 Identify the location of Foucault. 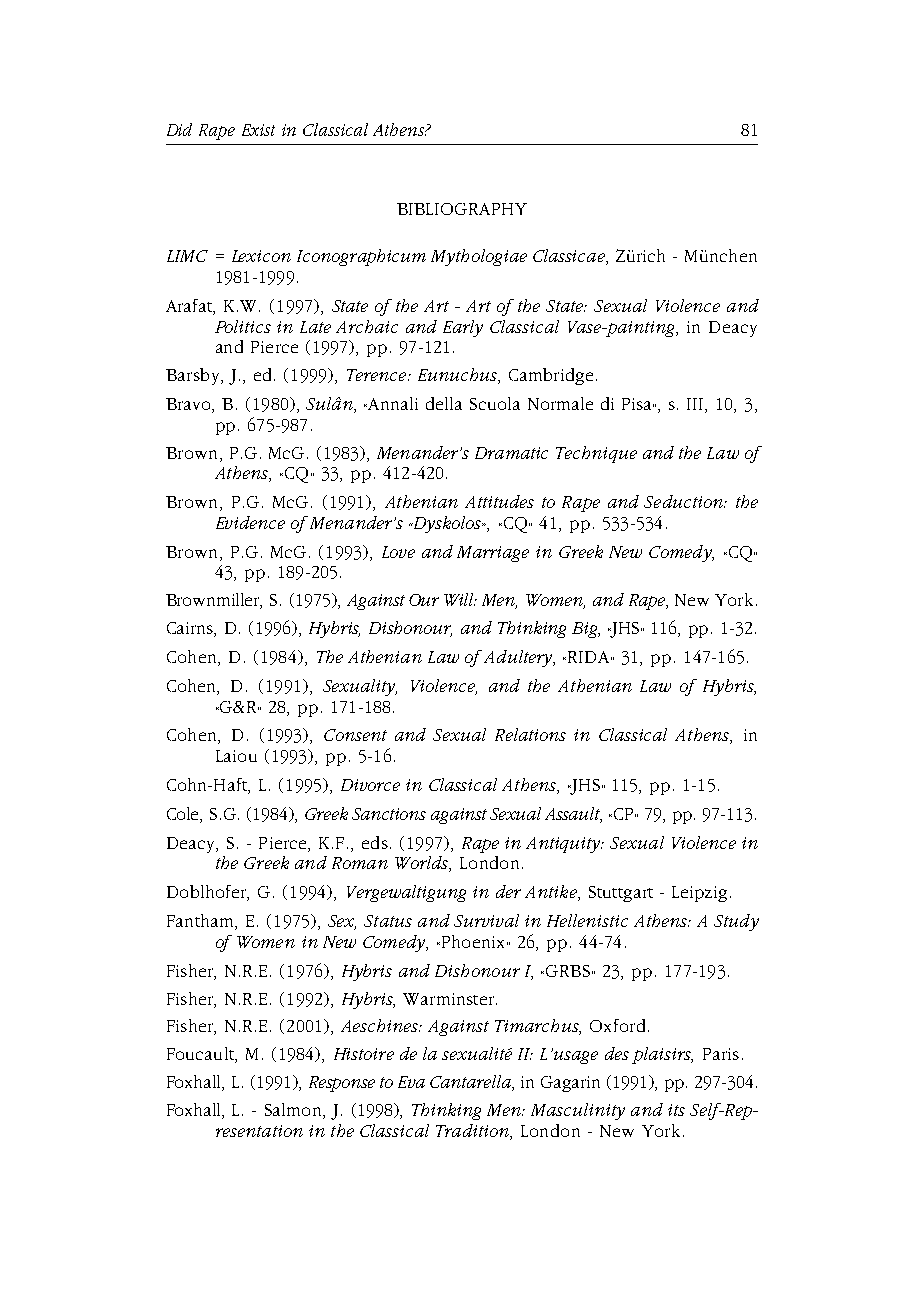
(201, 1055).
